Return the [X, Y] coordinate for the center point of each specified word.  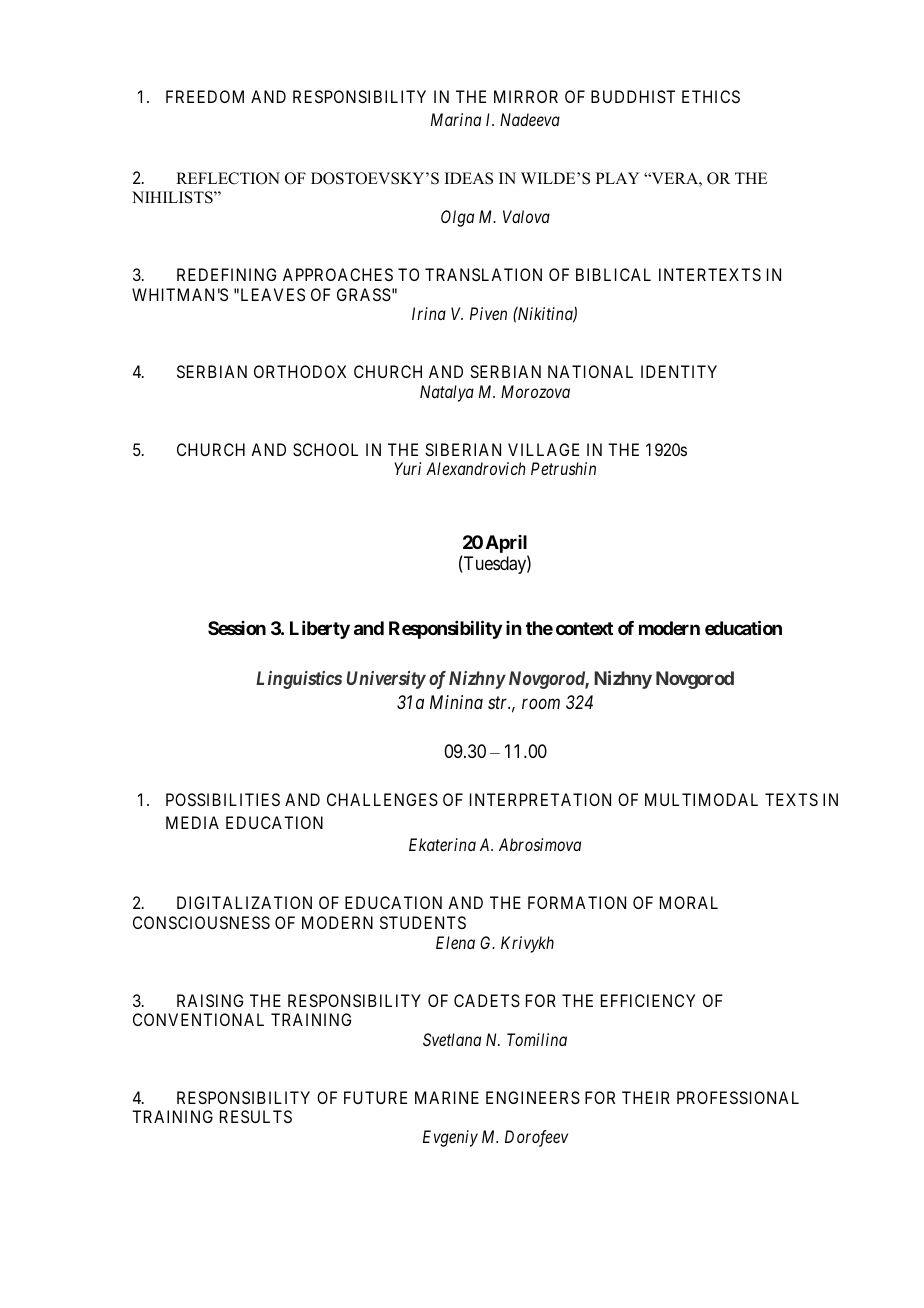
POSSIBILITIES [223, 799]
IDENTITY [679, 371]
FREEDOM [205, 96]
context [584, 628]
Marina [456, 119]
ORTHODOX [300, 371]
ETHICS [711, 96]
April [507, 545]
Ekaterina [442, 844]
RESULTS [256, 1116]
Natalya [447, 393]
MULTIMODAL [701, 799]
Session [237, 628]
